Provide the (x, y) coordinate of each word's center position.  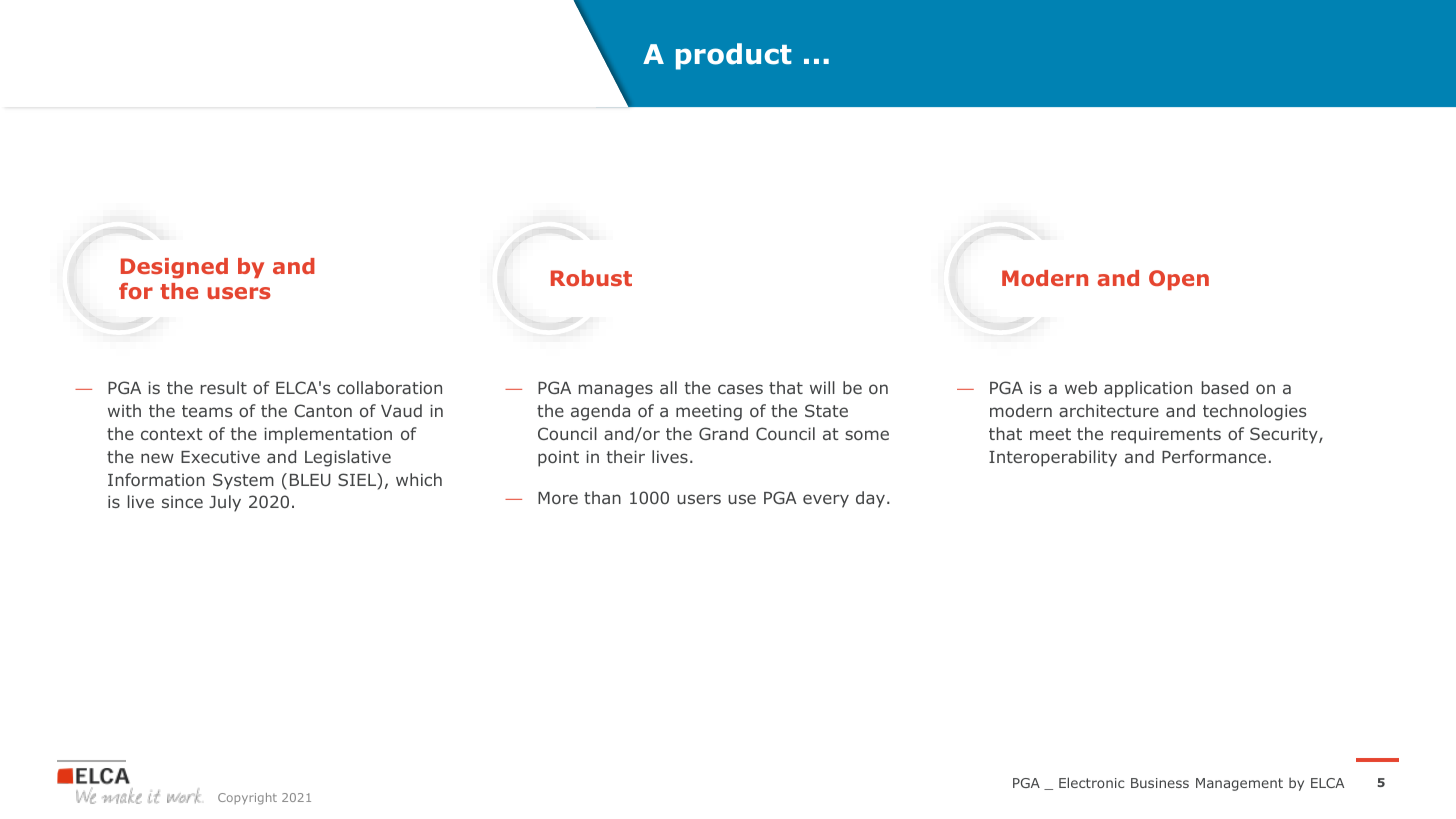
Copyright (247, 799)
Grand (723, 433)
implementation (328, 435)
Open (1179, 280)
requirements (1166, 436)
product (734, 56)
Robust (591, 278)
